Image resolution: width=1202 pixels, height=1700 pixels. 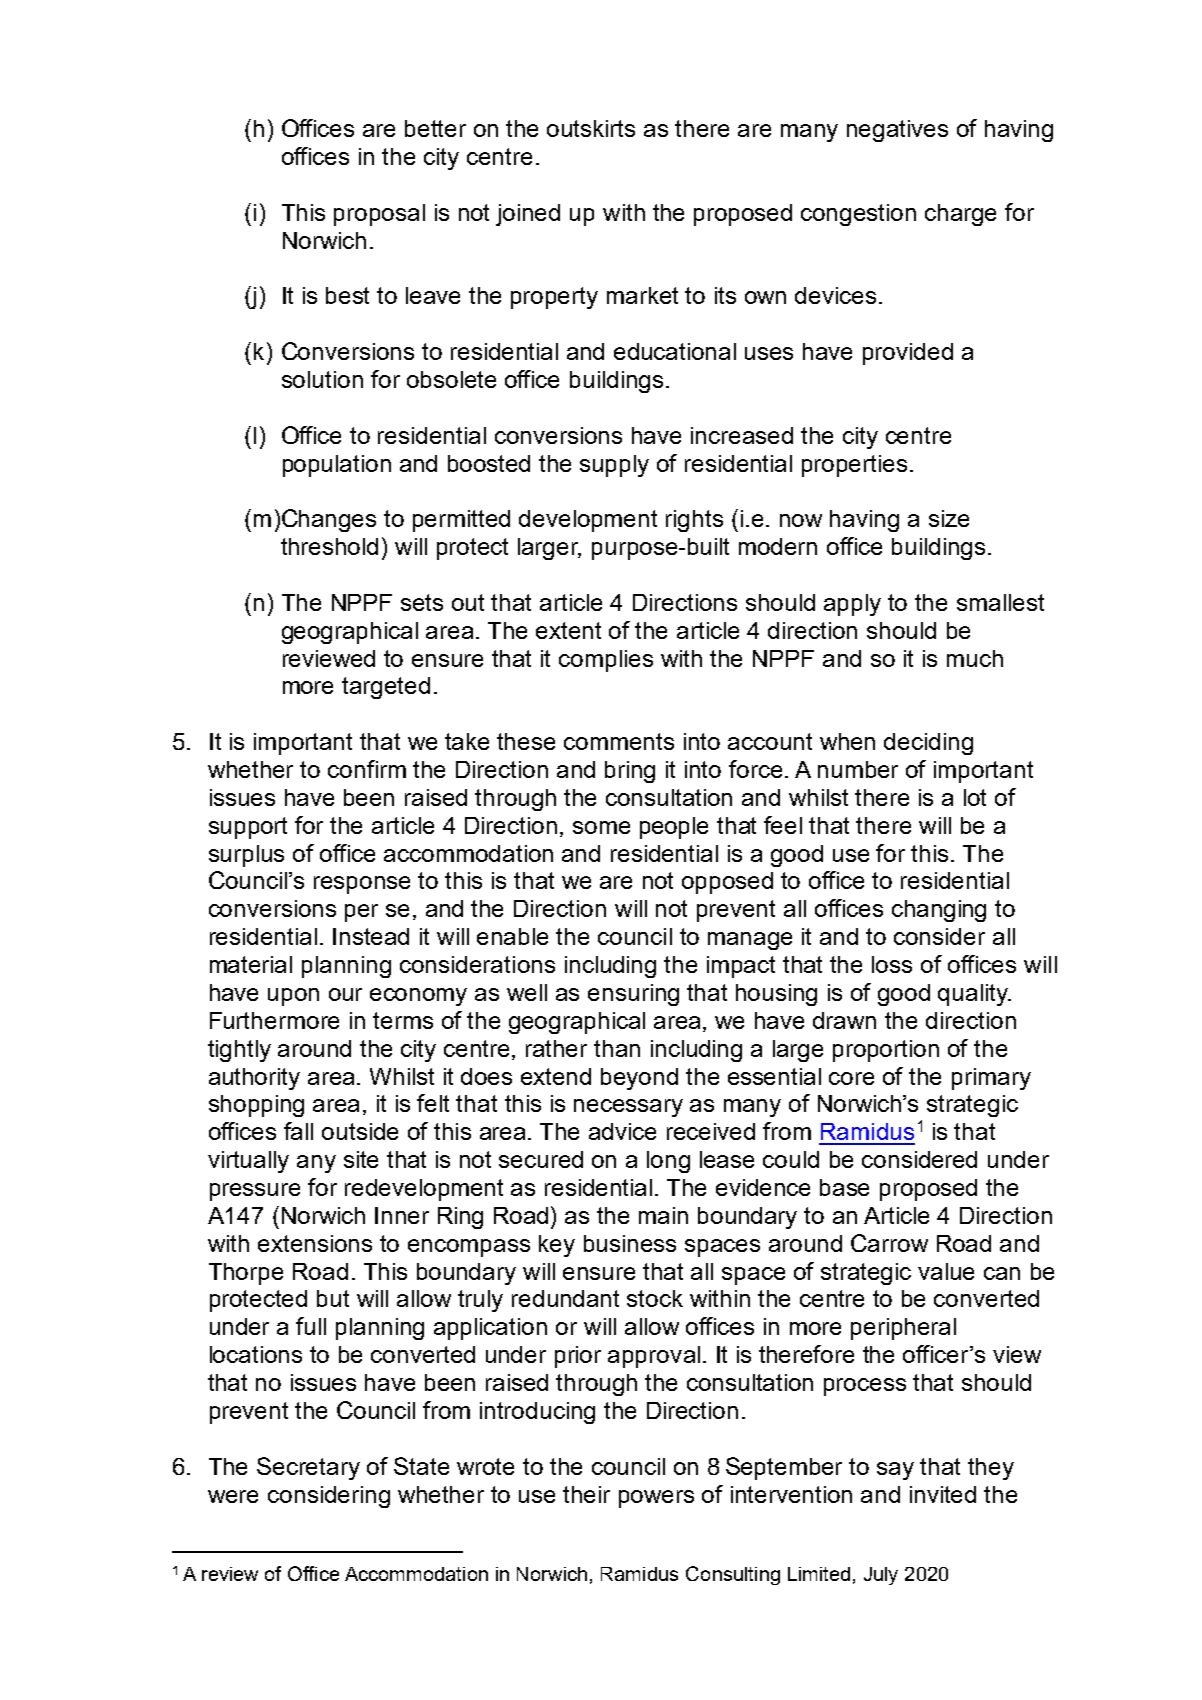 What do you see at coordinates (586, 1494) in the document?
I see `their` at bounding box center [586, 1494].
